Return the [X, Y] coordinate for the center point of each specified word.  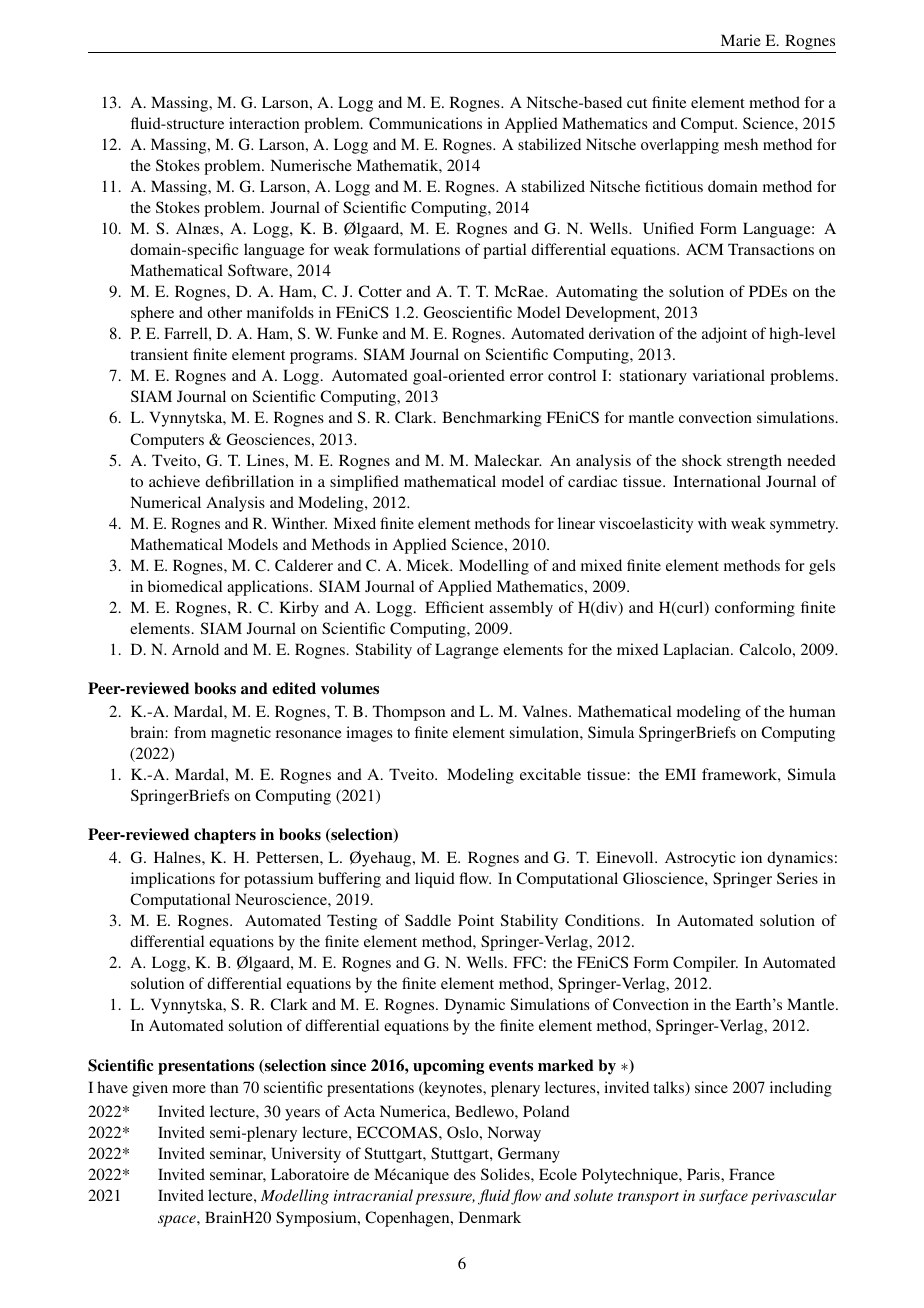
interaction [264, 123]
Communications [425, 123]
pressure [445, 1199]
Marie [741, 40]
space [178, 1221]
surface [723, 1197]
